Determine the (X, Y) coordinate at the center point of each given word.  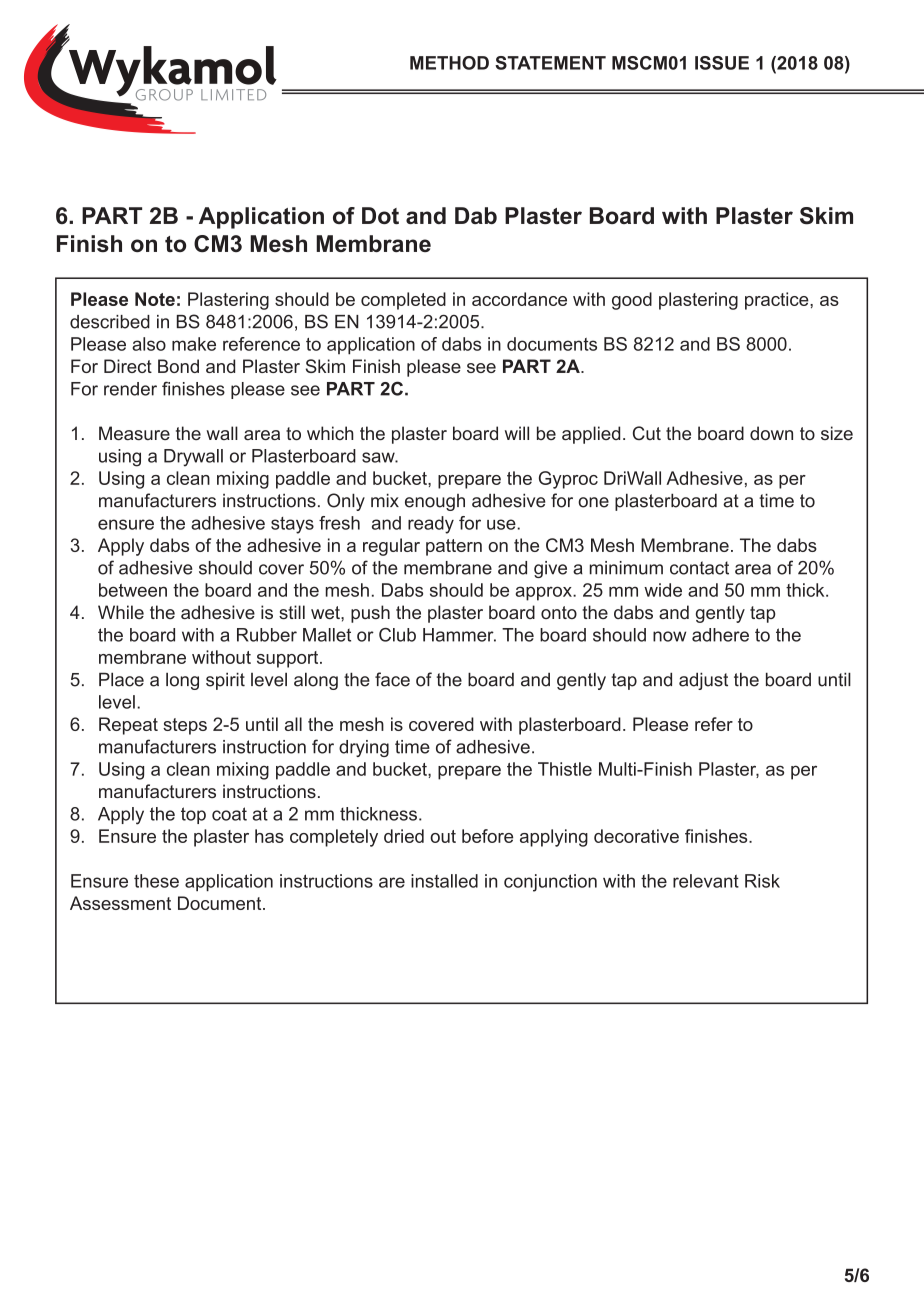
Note (155, 299)
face (392, 679)
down (771, 433)
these (156, 881)
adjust (703, 681)
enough (435, 502)
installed (444, 881)
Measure (134, 433)
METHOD (449, 63)
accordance (519, 299)
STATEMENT (550, 63)
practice (778, 301)
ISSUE (722, 63)
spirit (225, 681)
